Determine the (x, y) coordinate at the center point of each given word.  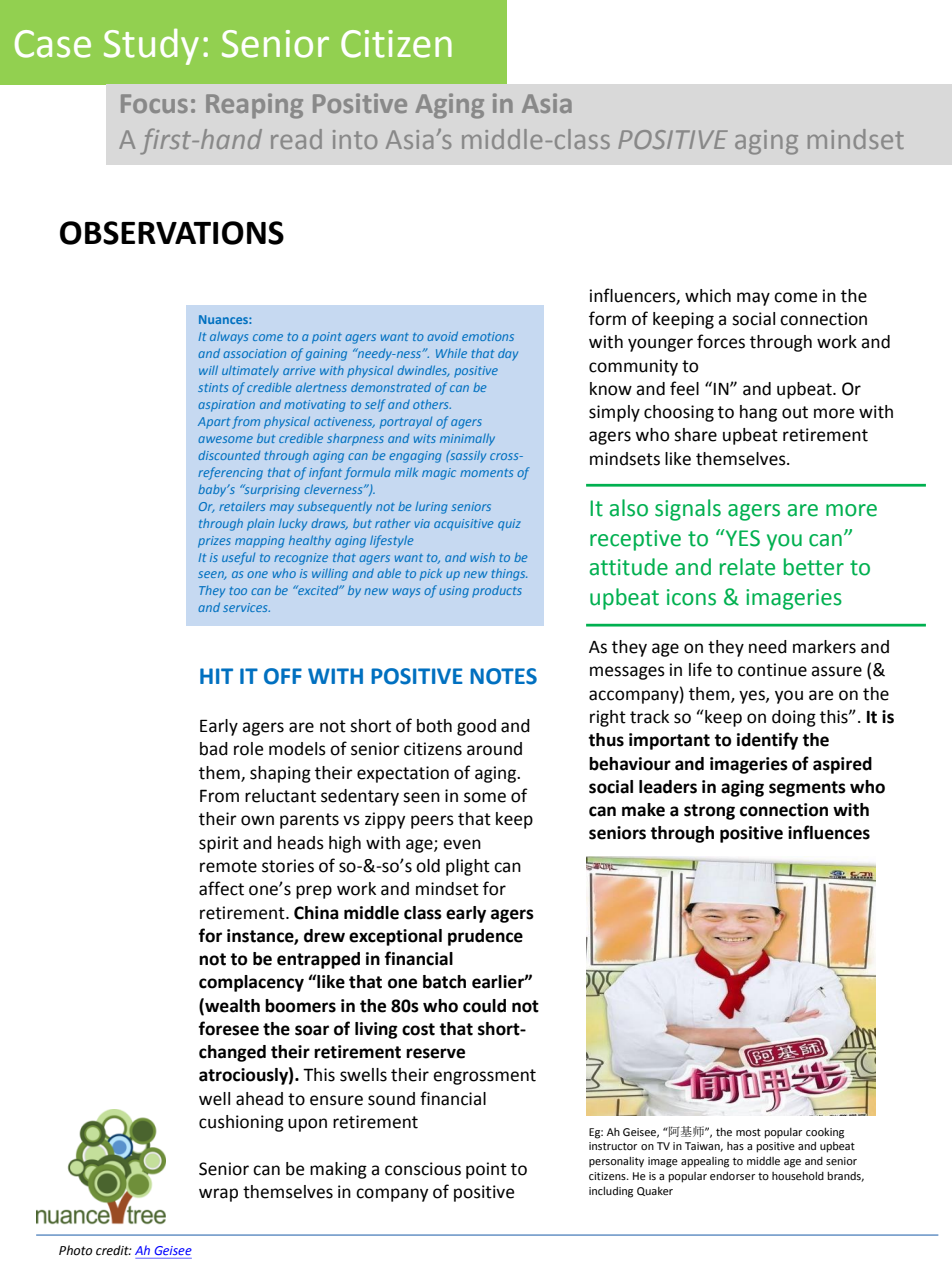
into (355, 139)
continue (772, 670)
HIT (216, 676)
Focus (154, 103)
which (708, 296)
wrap (218, 1195)
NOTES (503, 676)
